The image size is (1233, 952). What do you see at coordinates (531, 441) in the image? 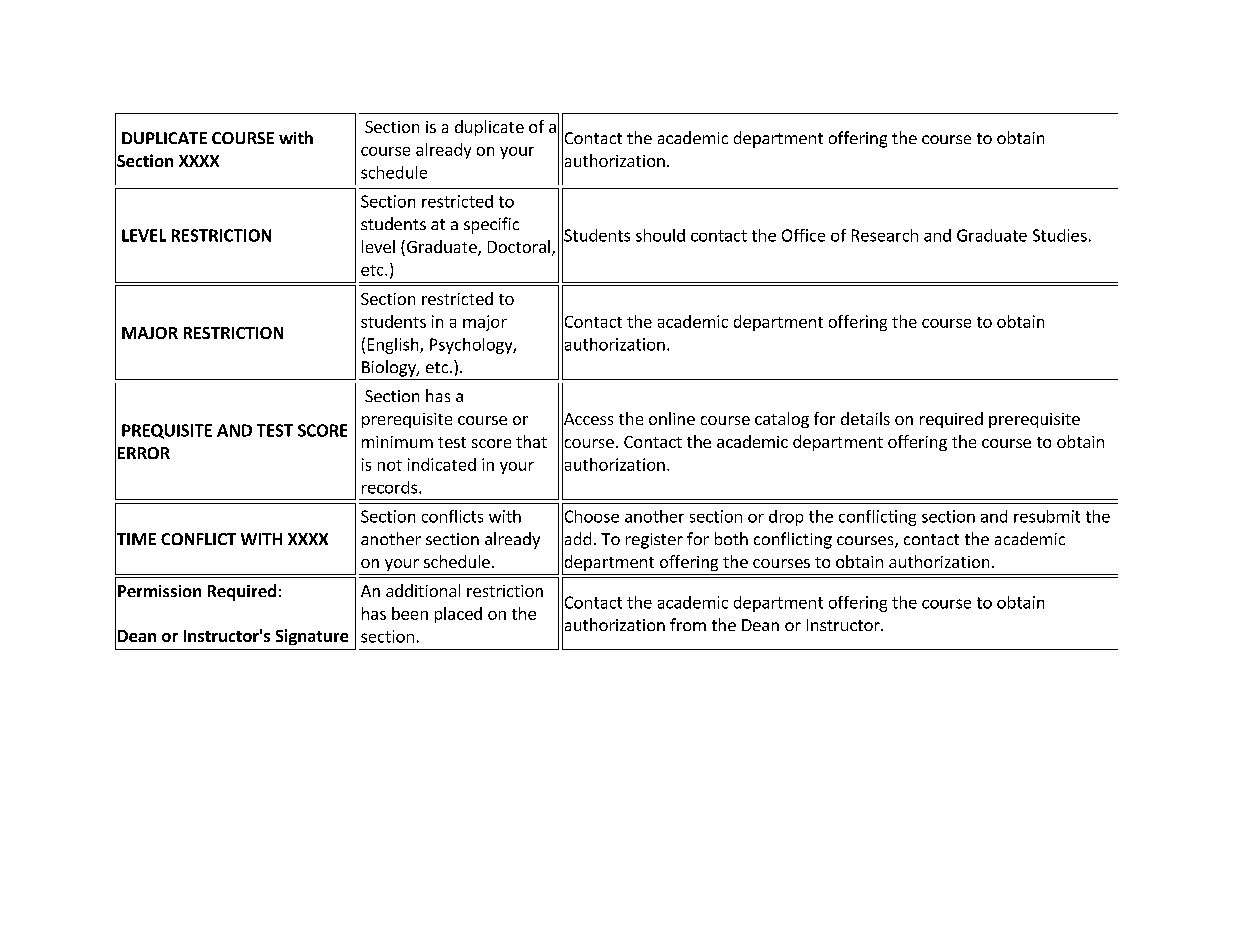
I see `that` at bounding box center [531, 441].
